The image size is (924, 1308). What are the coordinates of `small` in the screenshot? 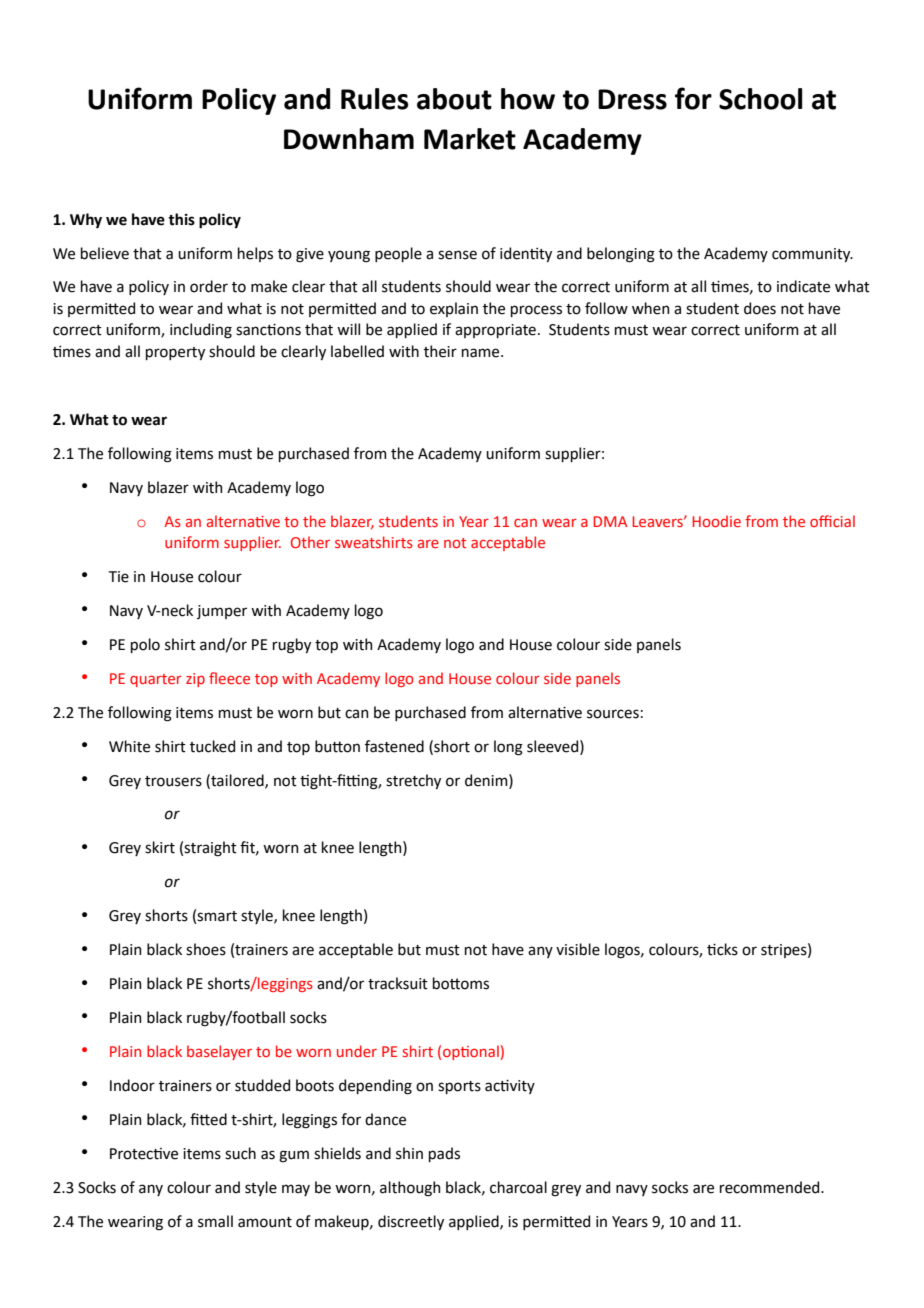 It's located at (215, 1221).
